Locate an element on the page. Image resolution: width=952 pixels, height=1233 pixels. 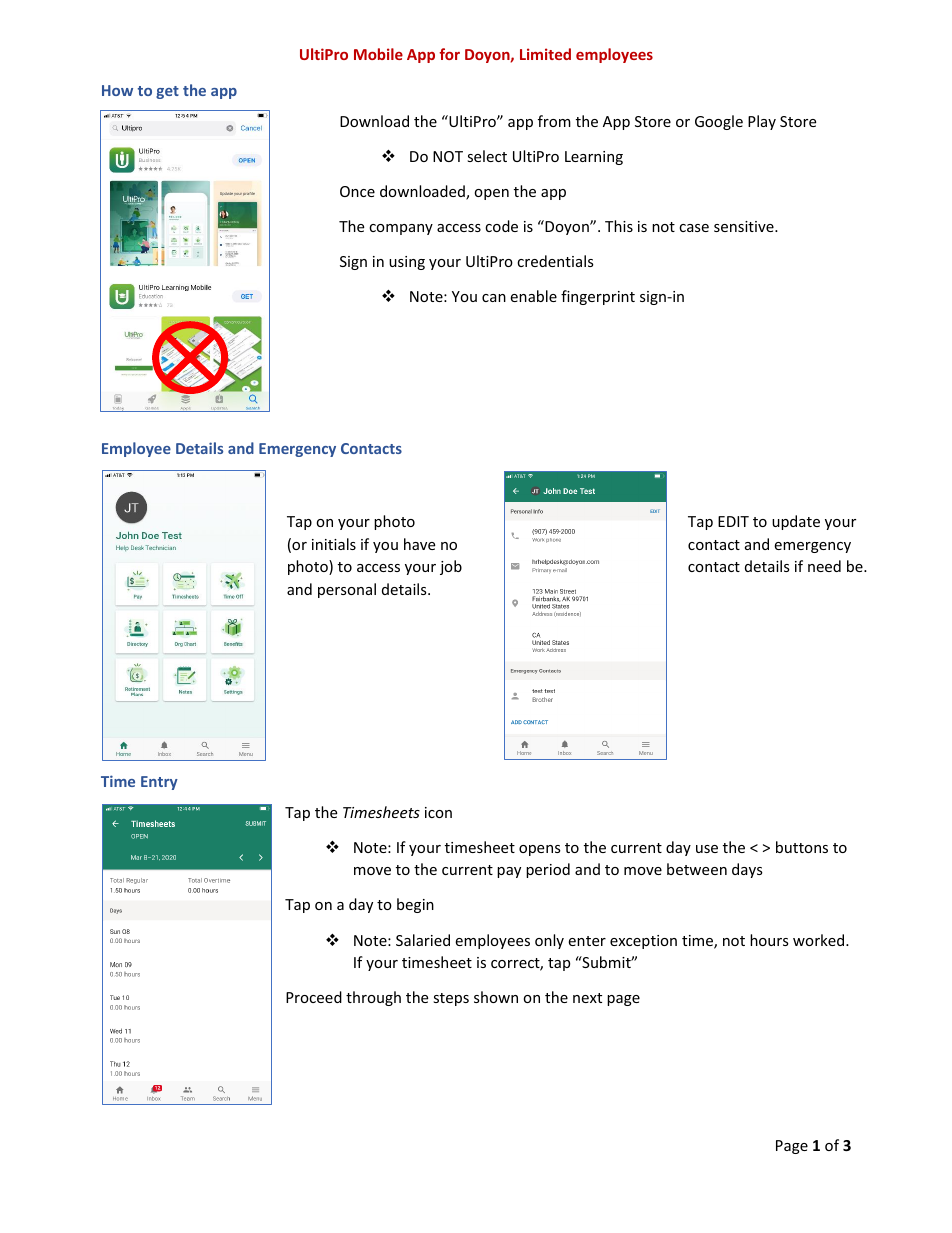
Proceed is located at coordinates (314, 997).
